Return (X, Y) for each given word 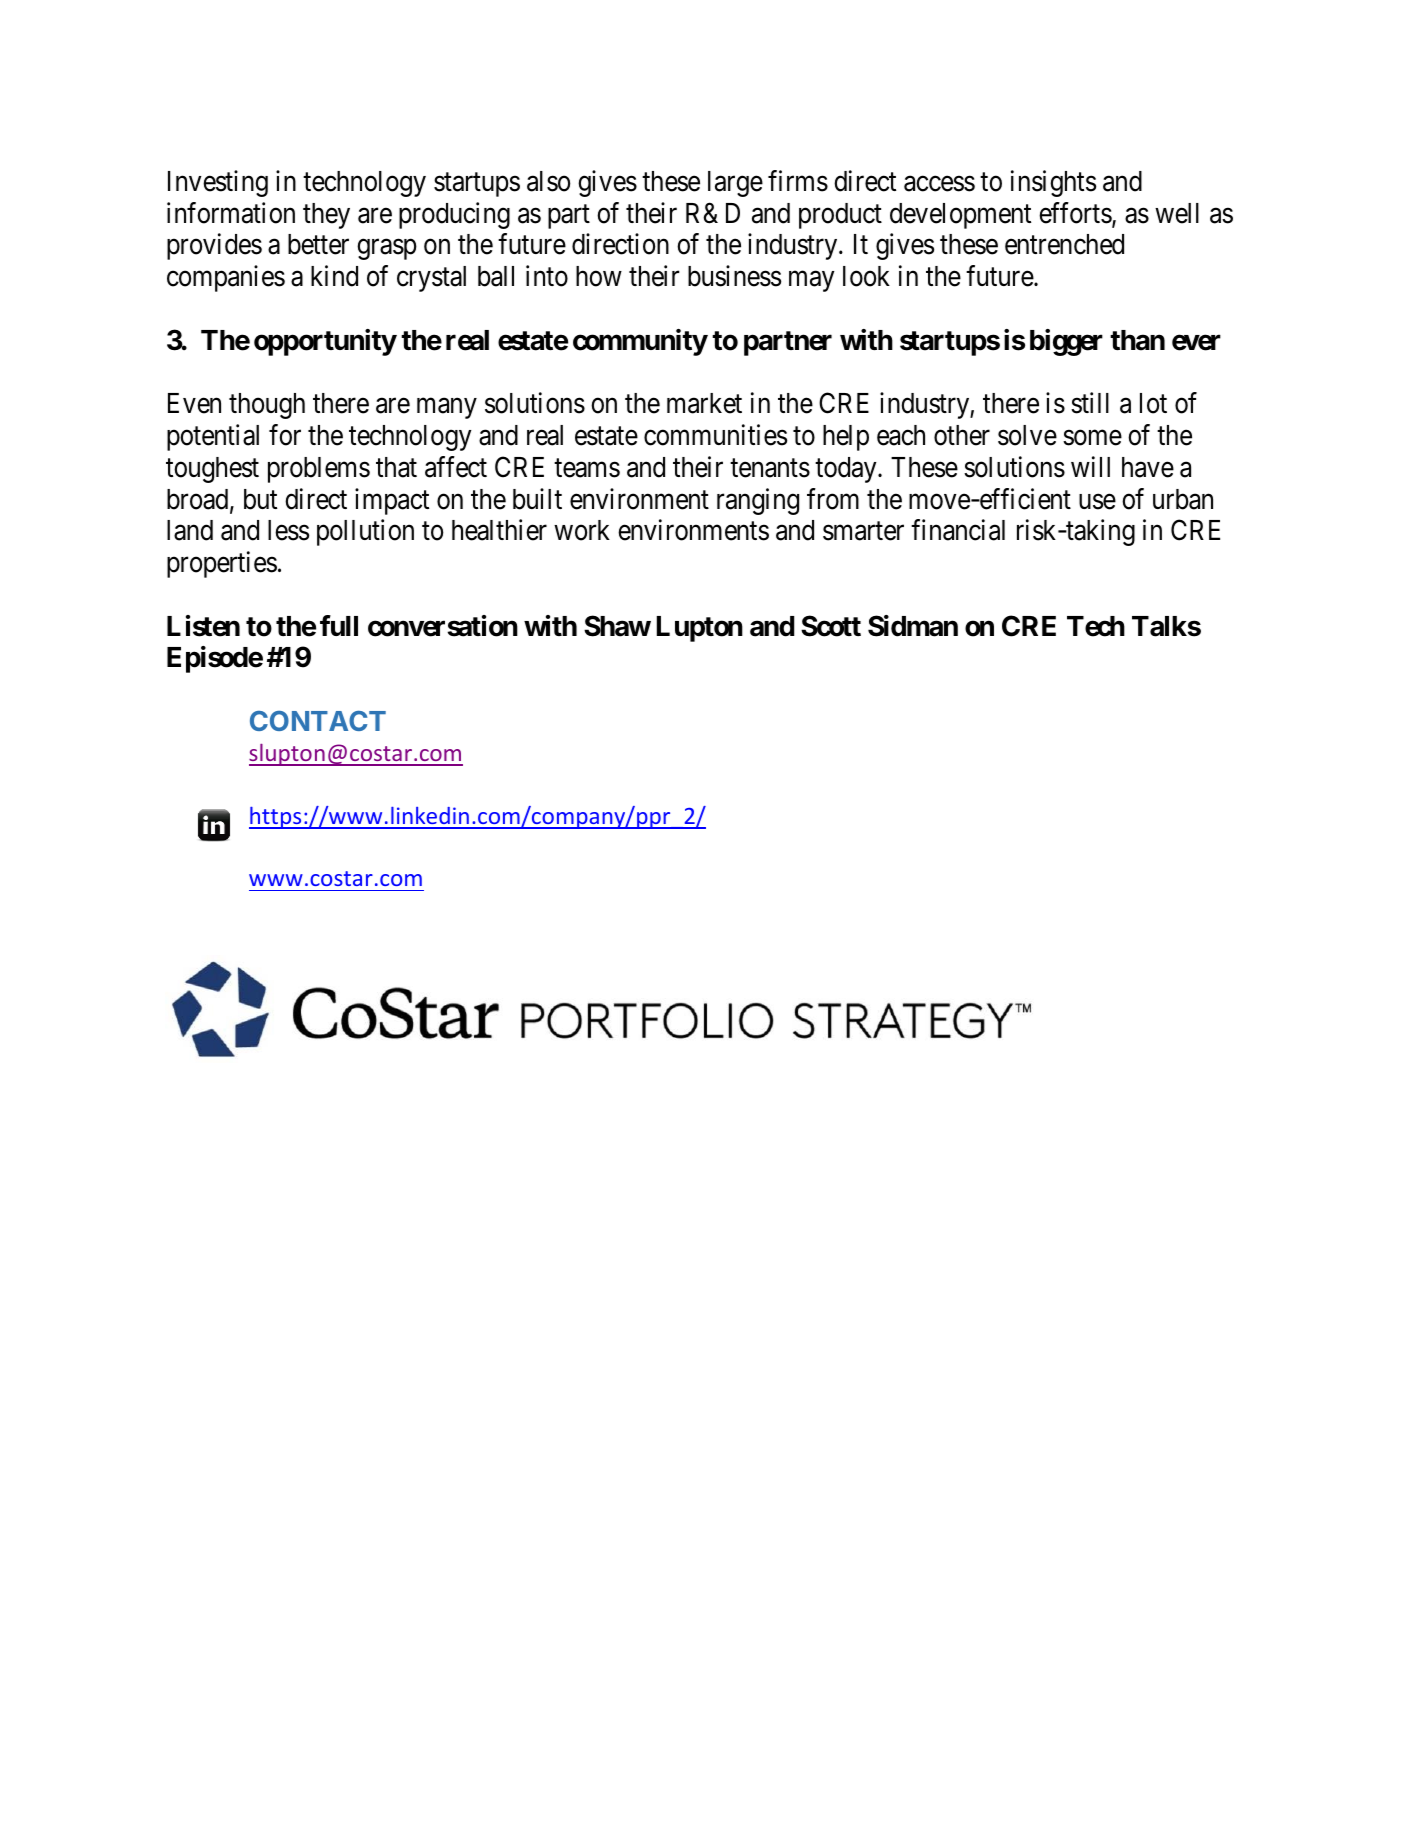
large (735, 184)
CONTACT (318, 721)
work (582, 530)
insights (1053, 183)
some (1092, 438)
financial (958, 530)
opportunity (325, 342)
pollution (365, 533)
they (326, 216)
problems (319, 470)
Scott (831, 626)
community (640, 342)
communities (715, 435)
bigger (1066, 342)
